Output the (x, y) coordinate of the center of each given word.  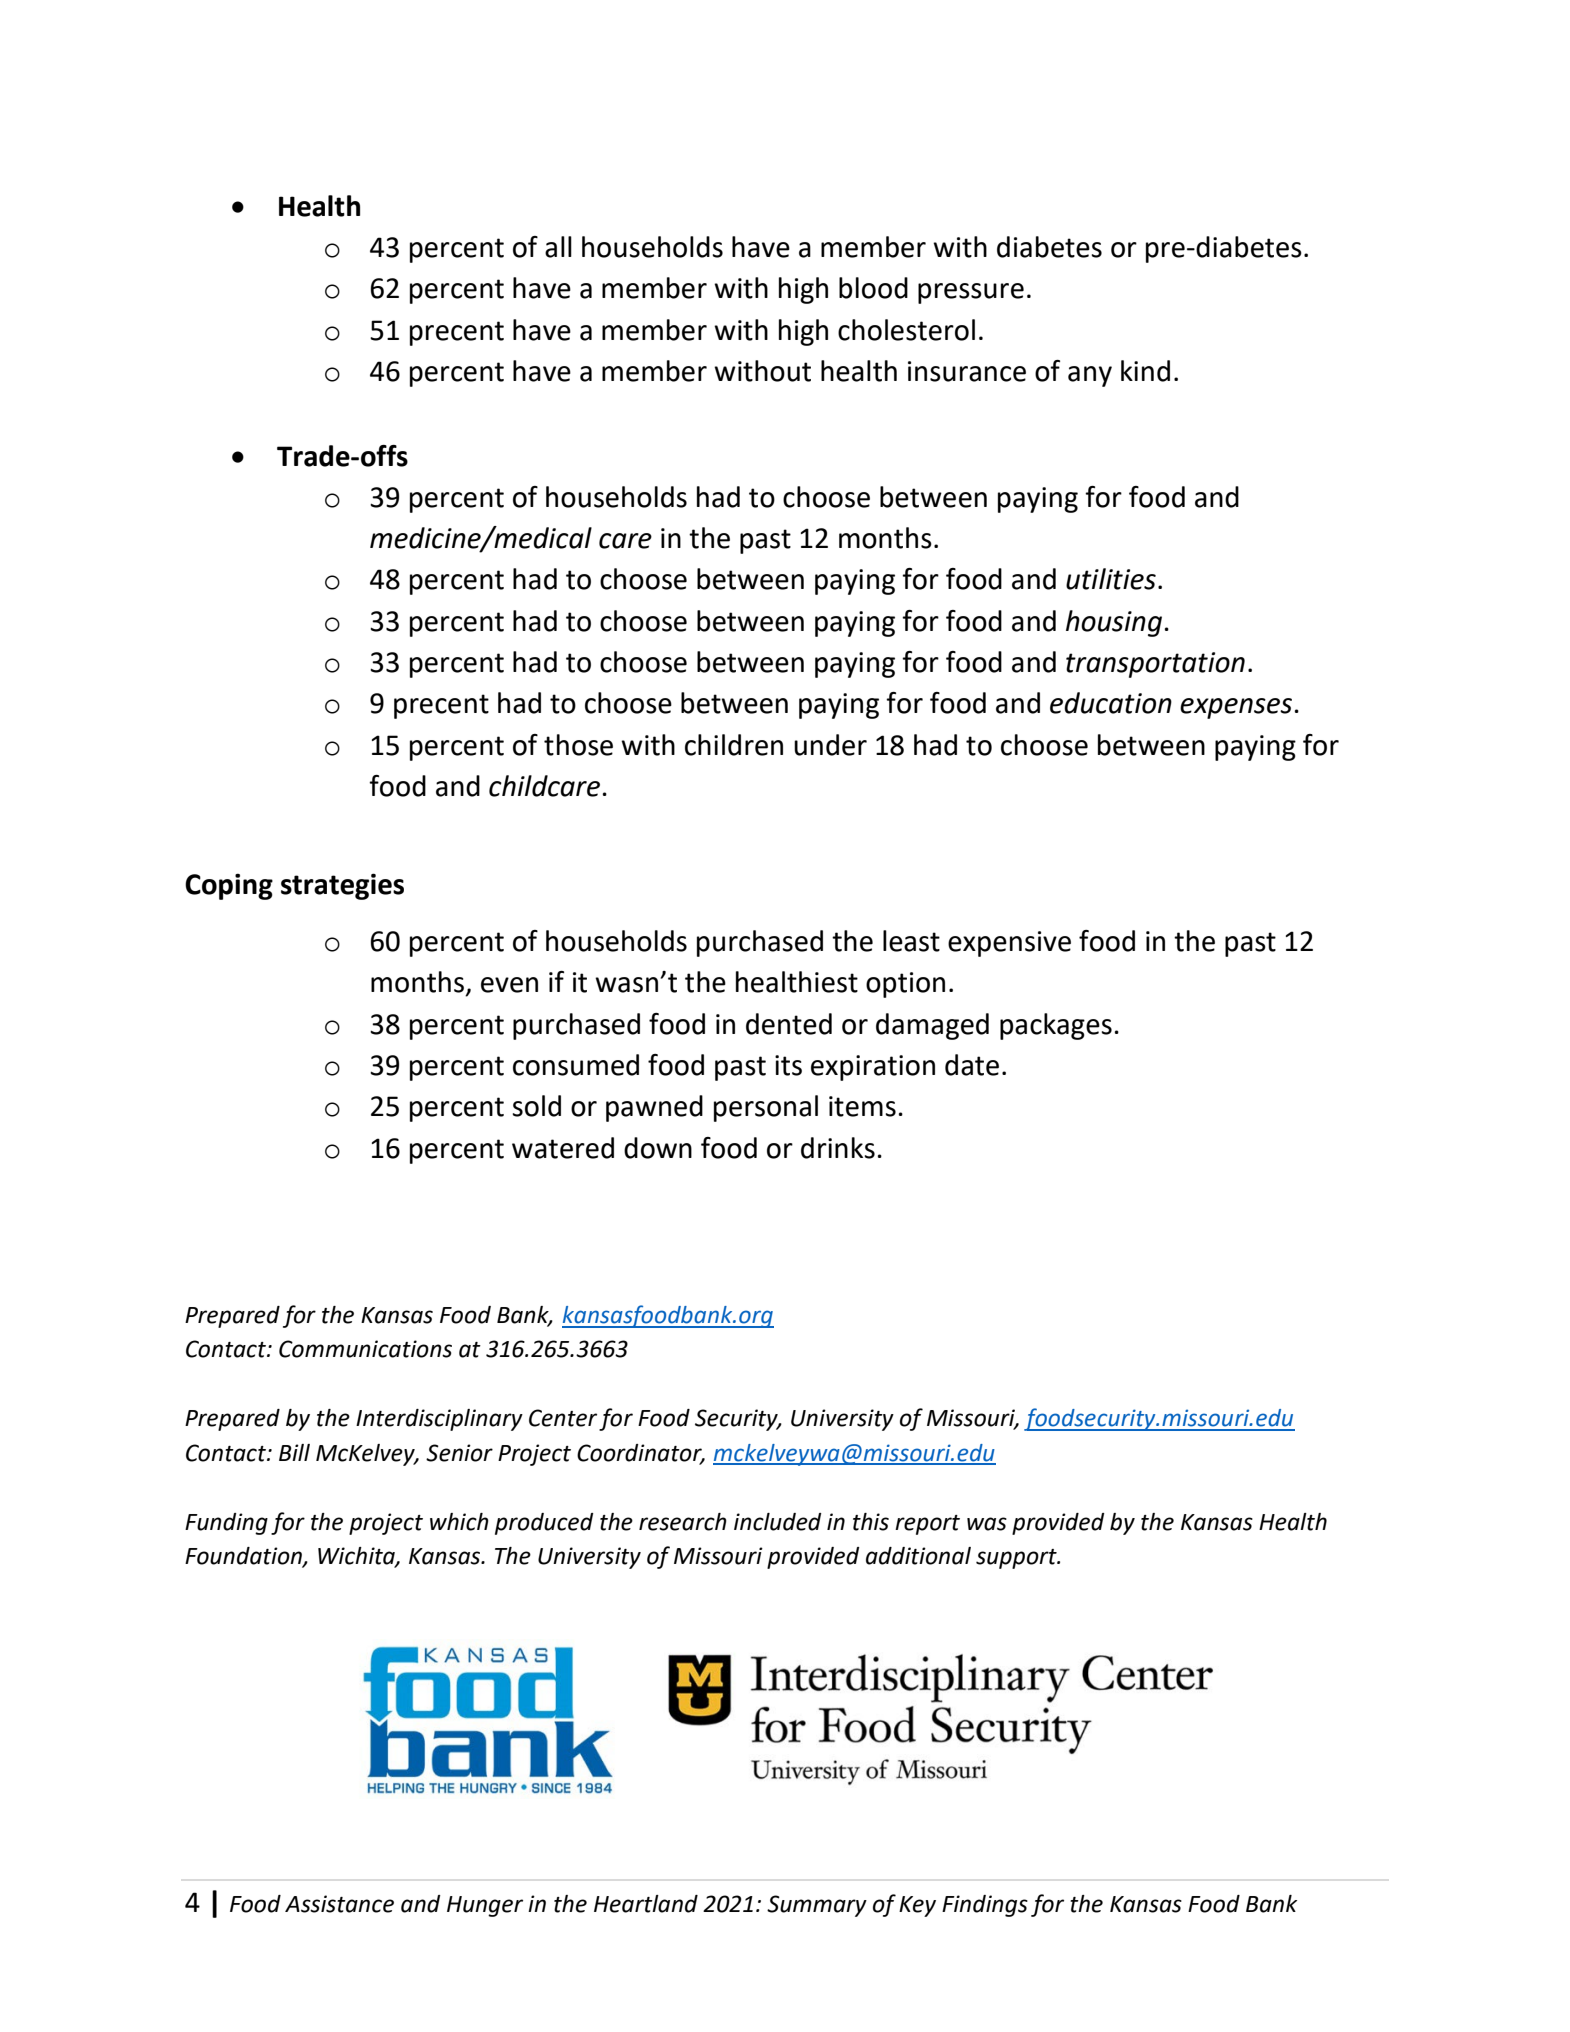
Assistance (339, 1904)
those (578, 745)
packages (1056, 1026)
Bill (294, 1452)
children (734, 745)
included (778, 1522)
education (1111, 703)
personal (766, 1108)
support (1017, 1559)
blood (873, 288)
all (558, 247)
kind (1145, 371)
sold (536, 1106)
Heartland (646, 1904)
